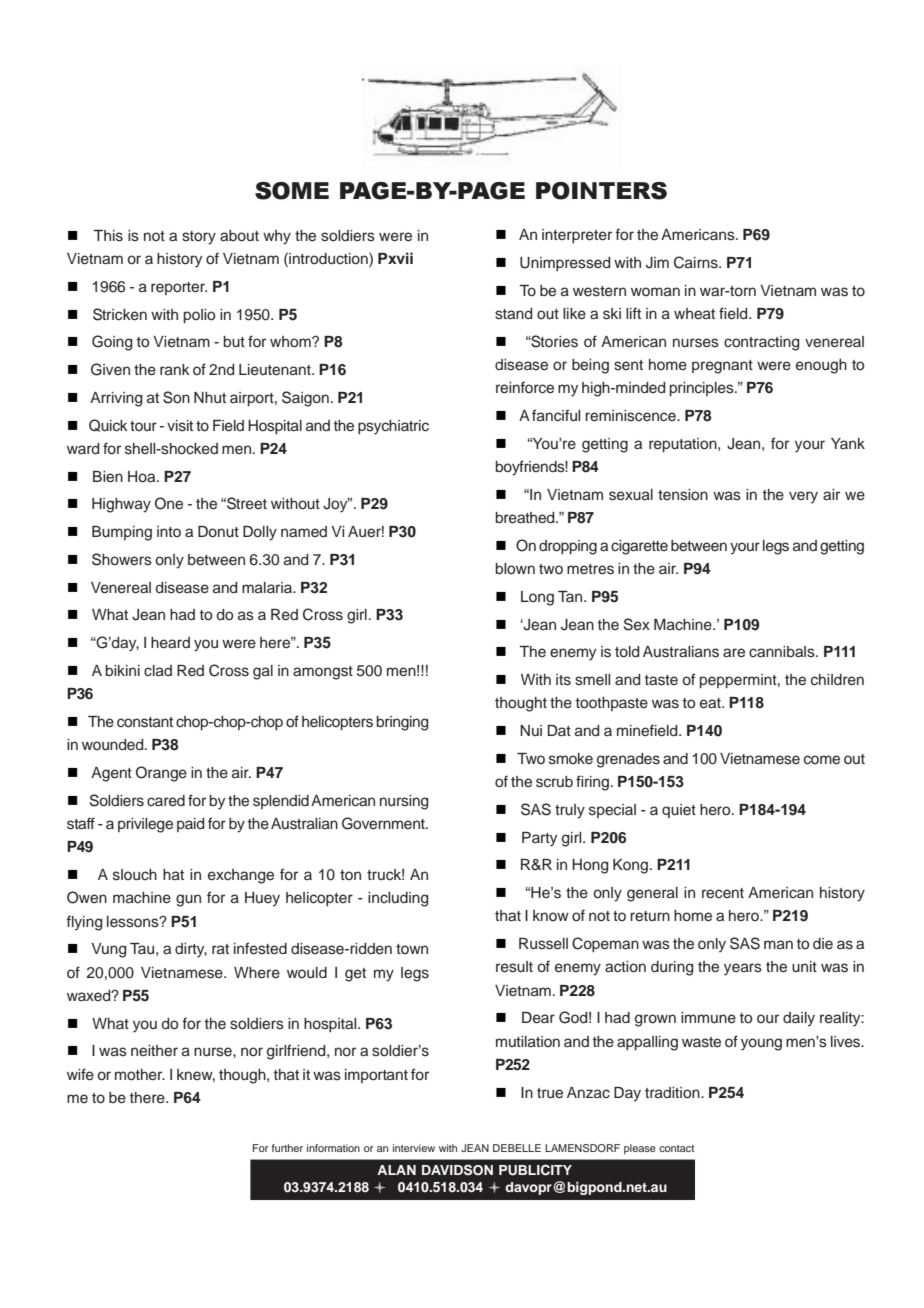  What do you see at coordinates (577, 236) in the screenshot?
I see `interpreter` at bounding box center [577, 236].
